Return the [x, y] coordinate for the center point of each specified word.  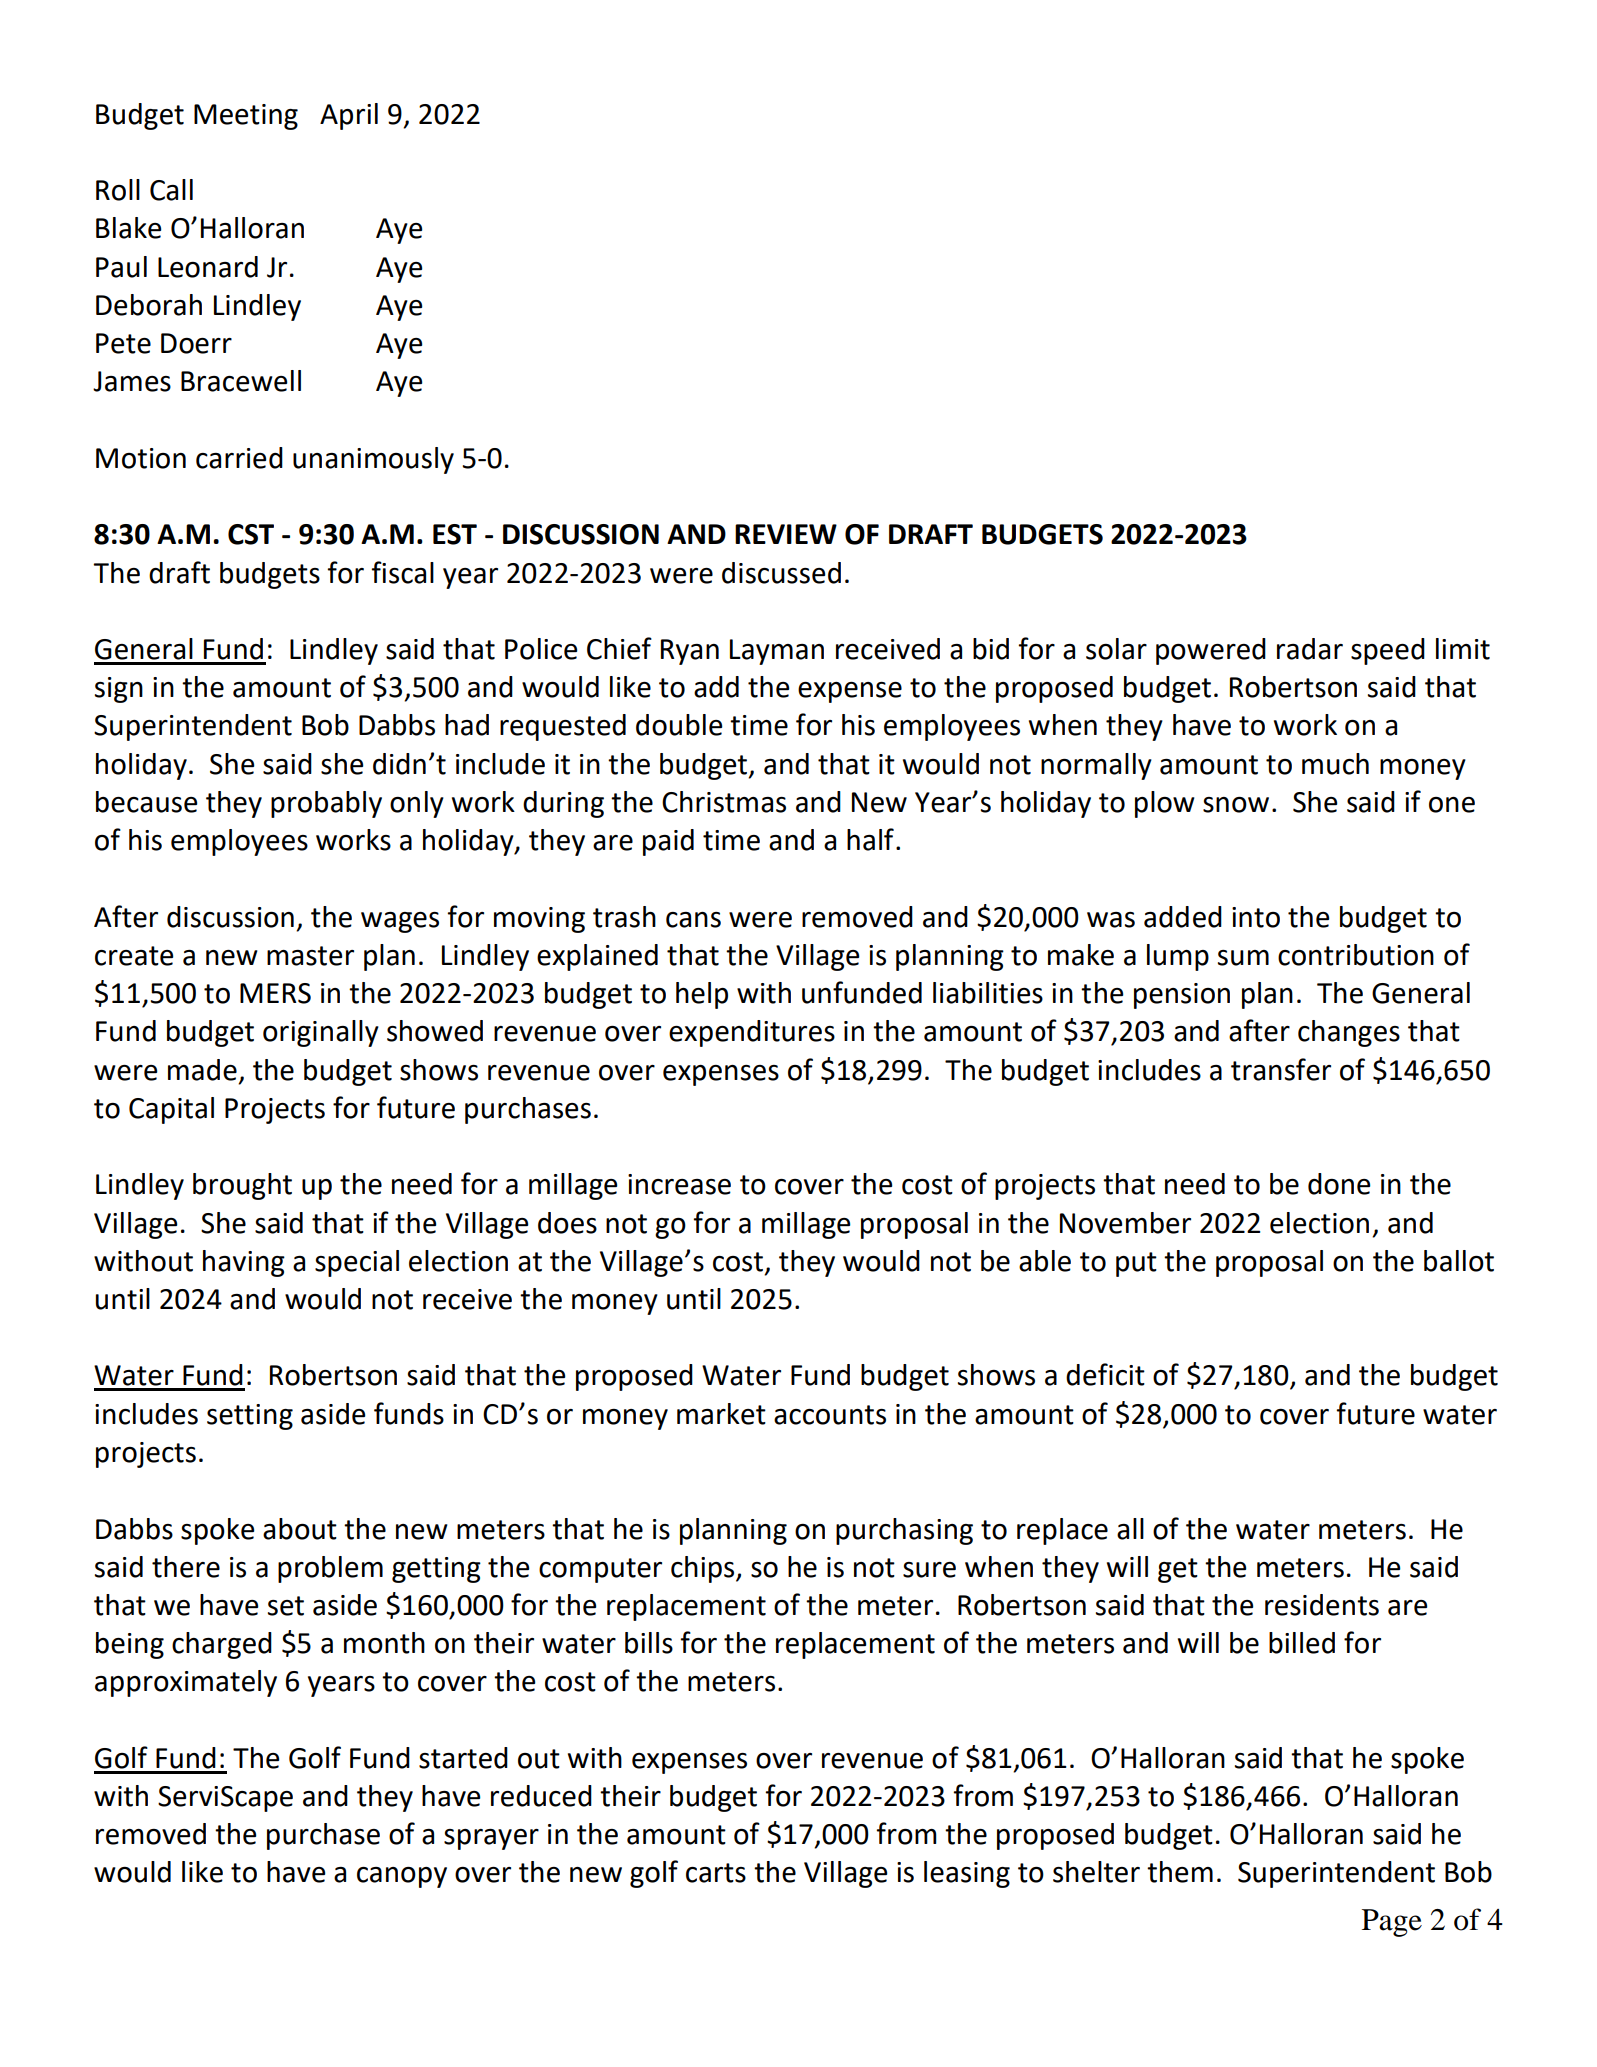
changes [1349, 1033]
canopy [402, 1877]
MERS [275, 993]
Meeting [246, 117]
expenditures [752, 1033]
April [349, 116]
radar [1310, 649]
